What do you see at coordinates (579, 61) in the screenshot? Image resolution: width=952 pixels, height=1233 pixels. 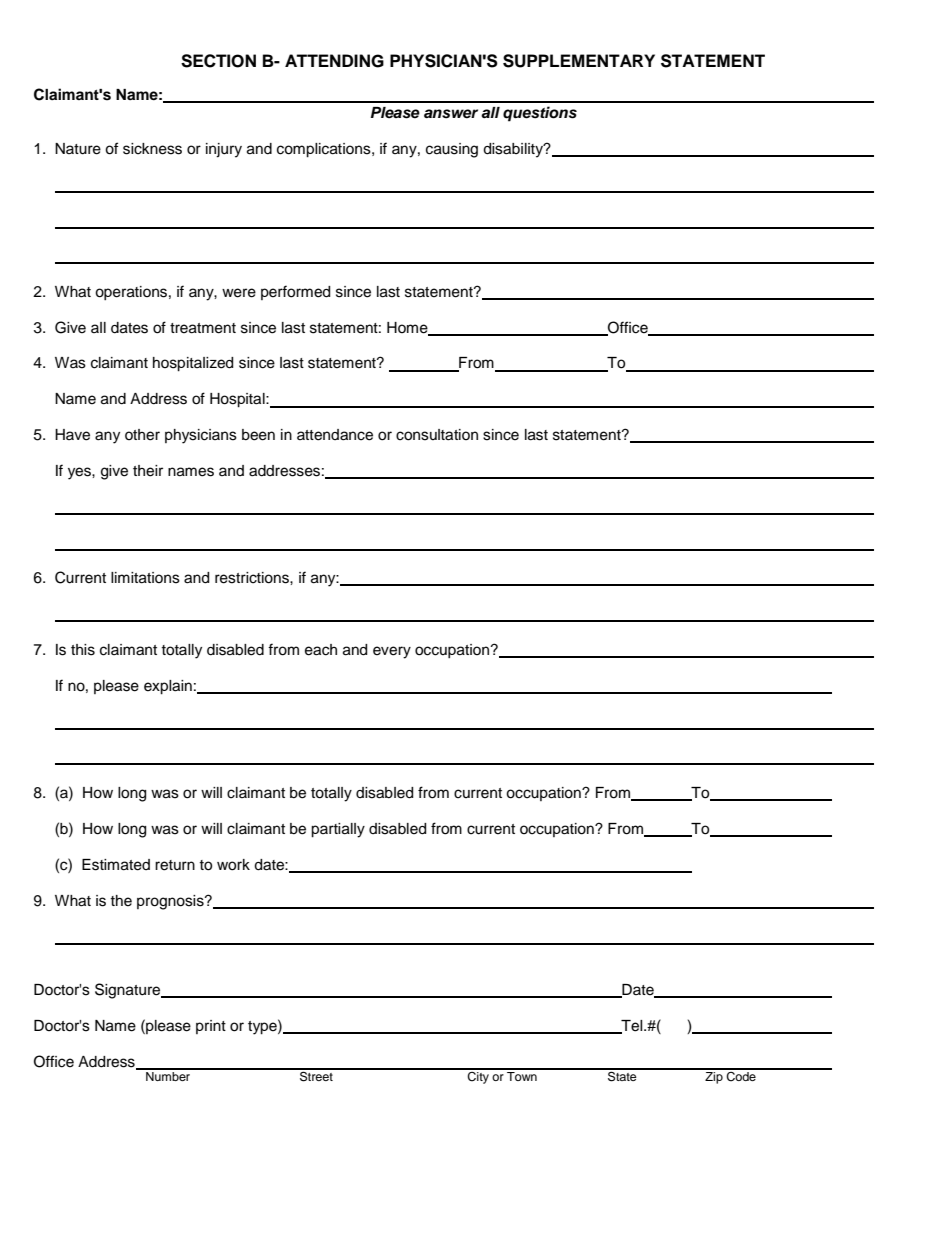 I see `SUPPLEMENTARY` at bounding box center [579, 61].
